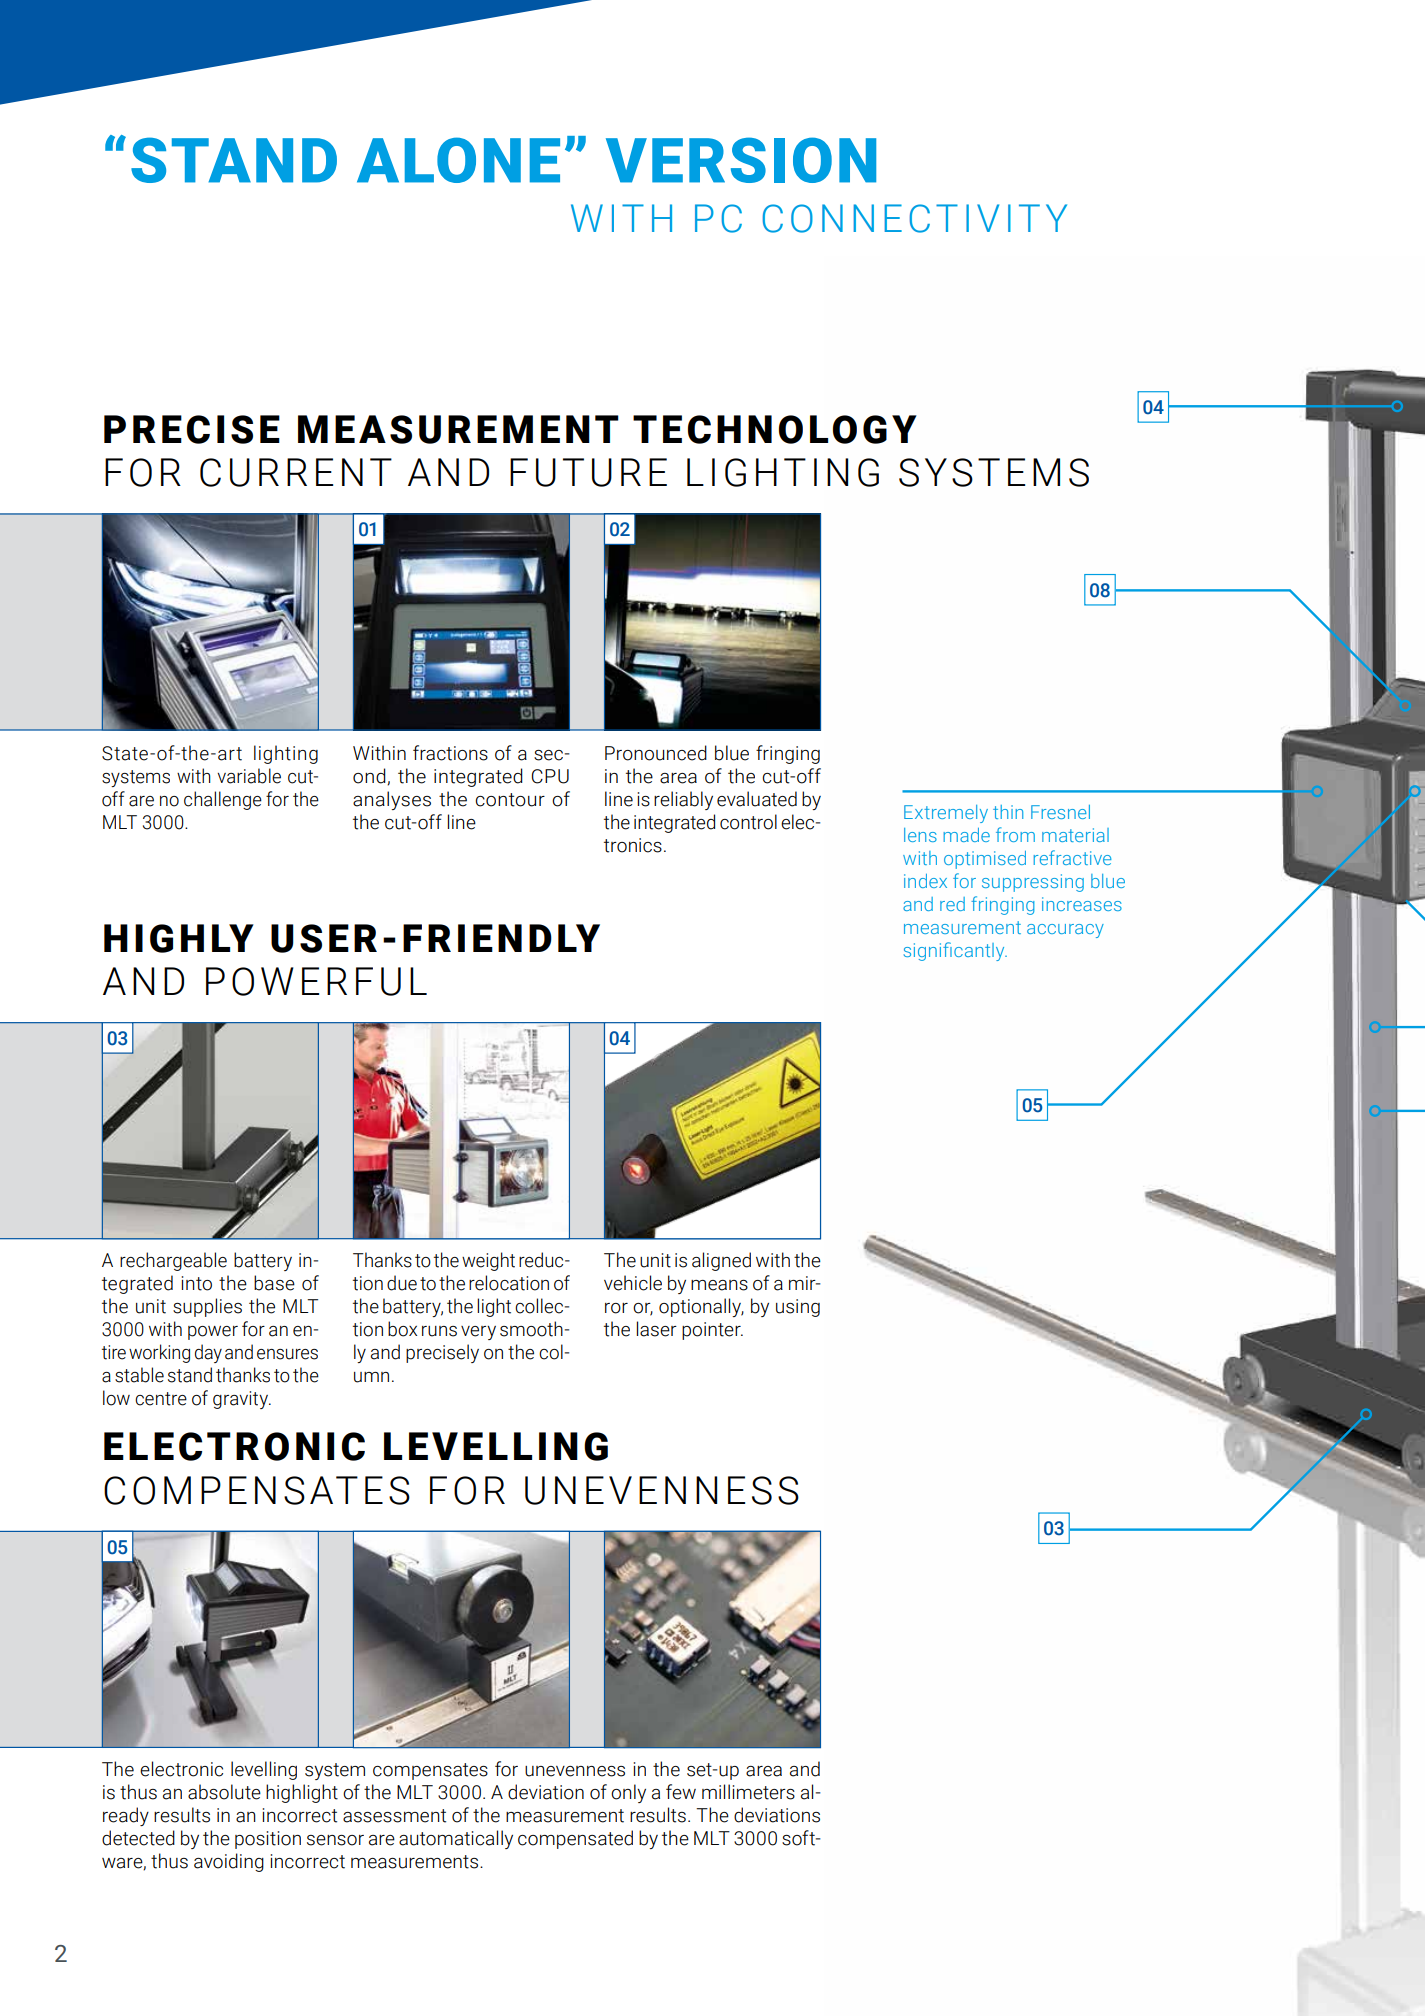 This screenshot has width=1425, height=2016. What do you see at coordinates (249, 776) in the screenshot?
I see `variable` at bounding box center [249, 776].
